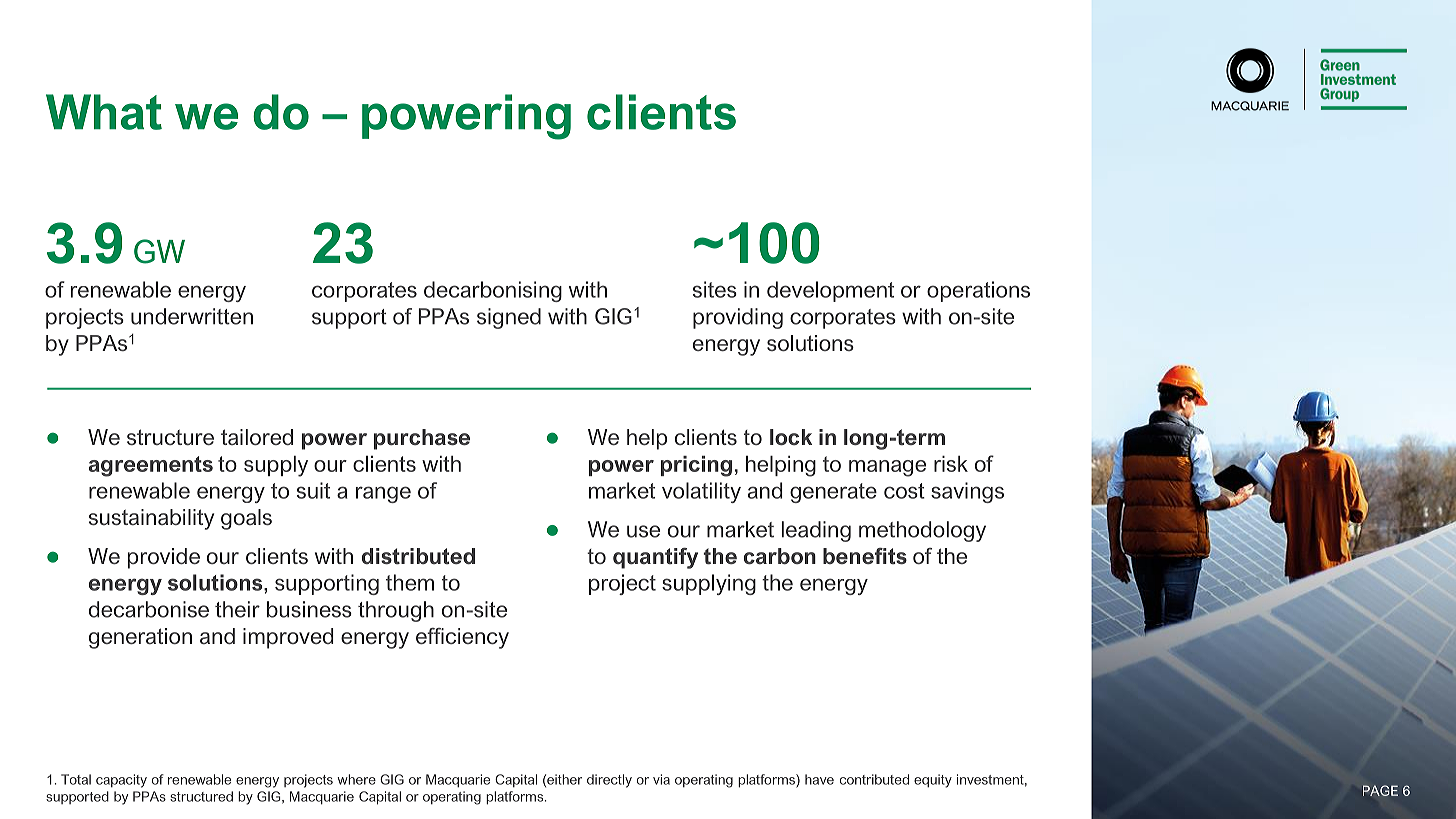 This screenshot has width=1456, height=819. I want to click on What, so click(104, 112).
